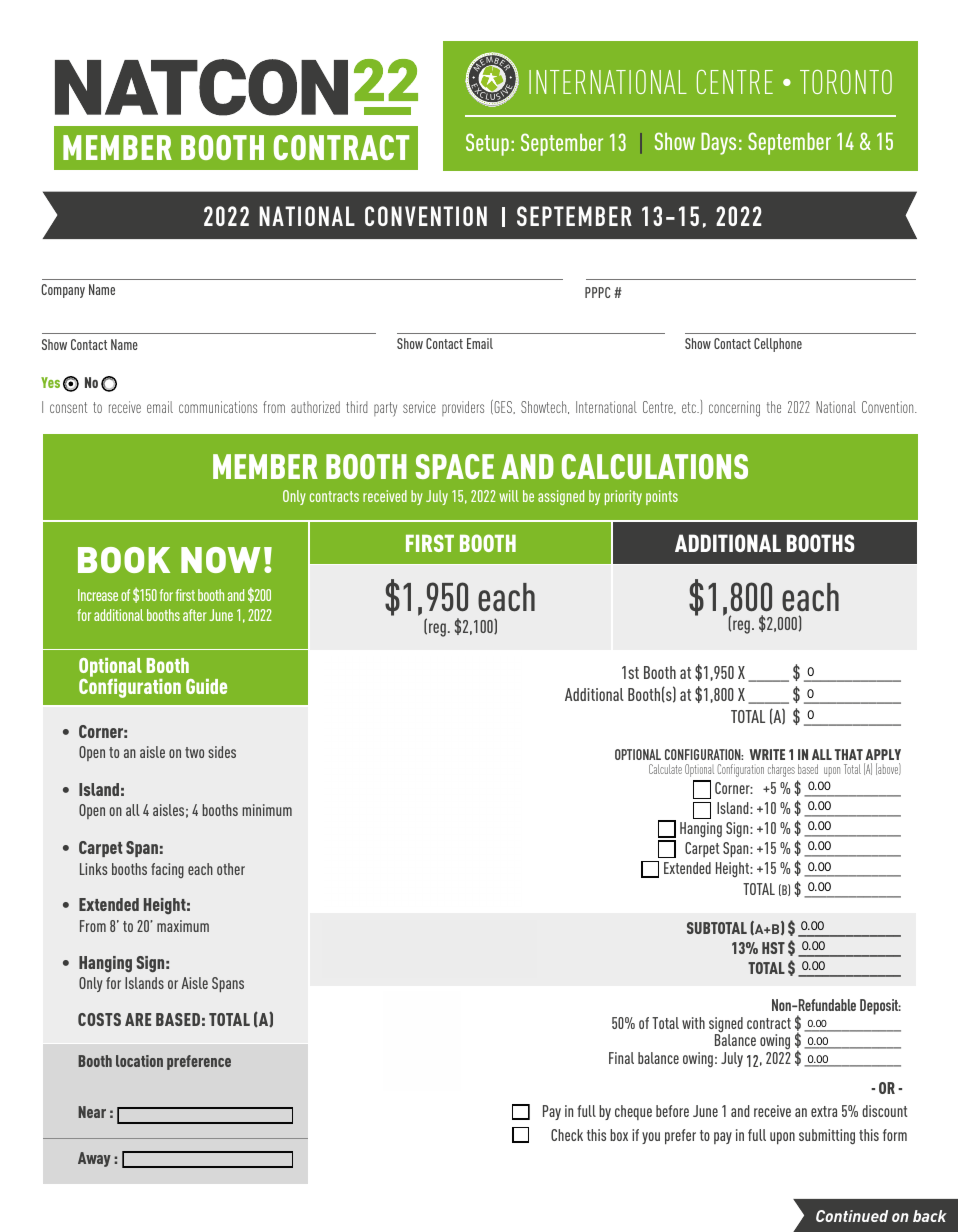  I want to click on Continued, so click(852, 1216).
